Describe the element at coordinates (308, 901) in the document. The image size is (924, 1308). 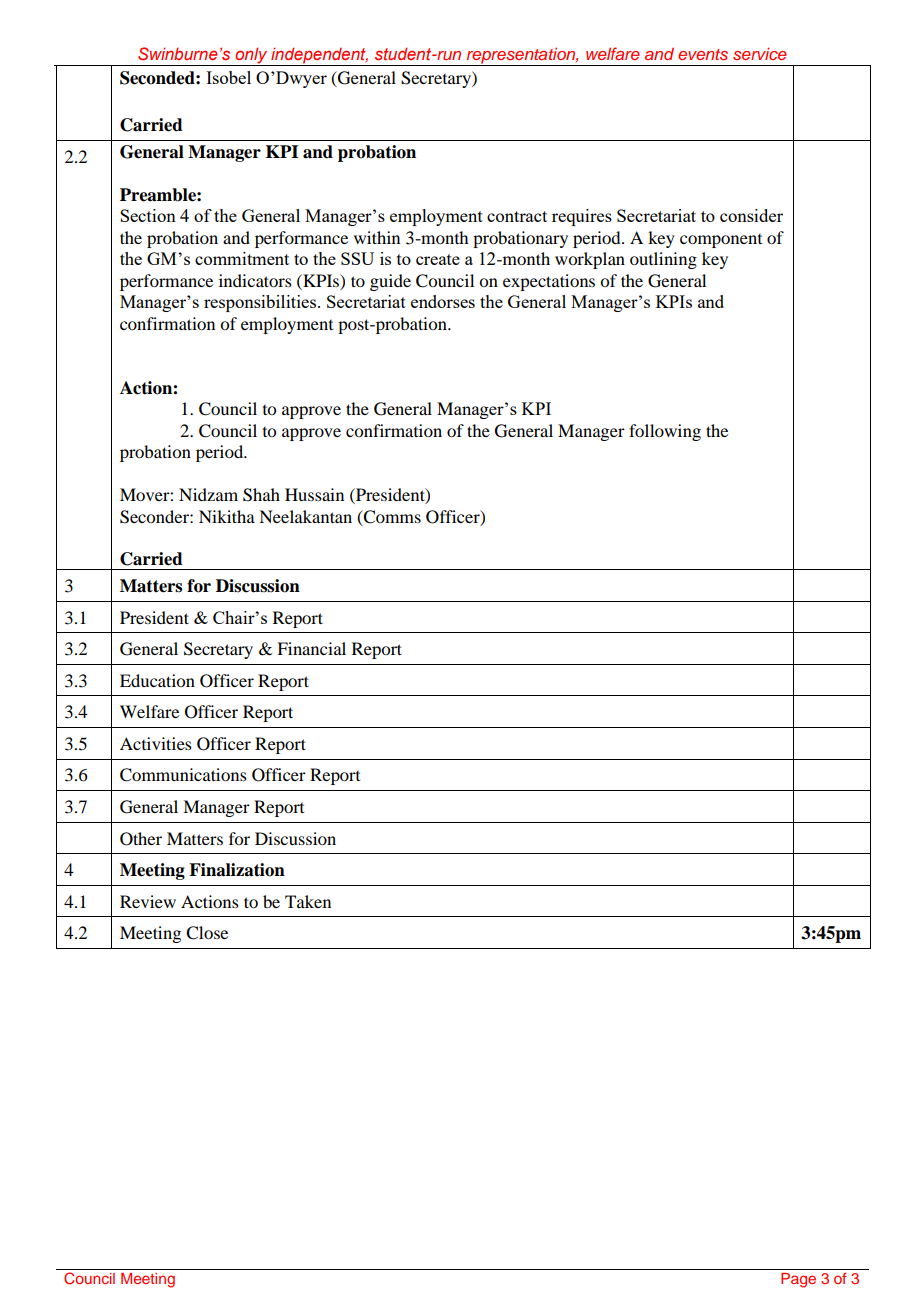
I see `Taken` at that location.
